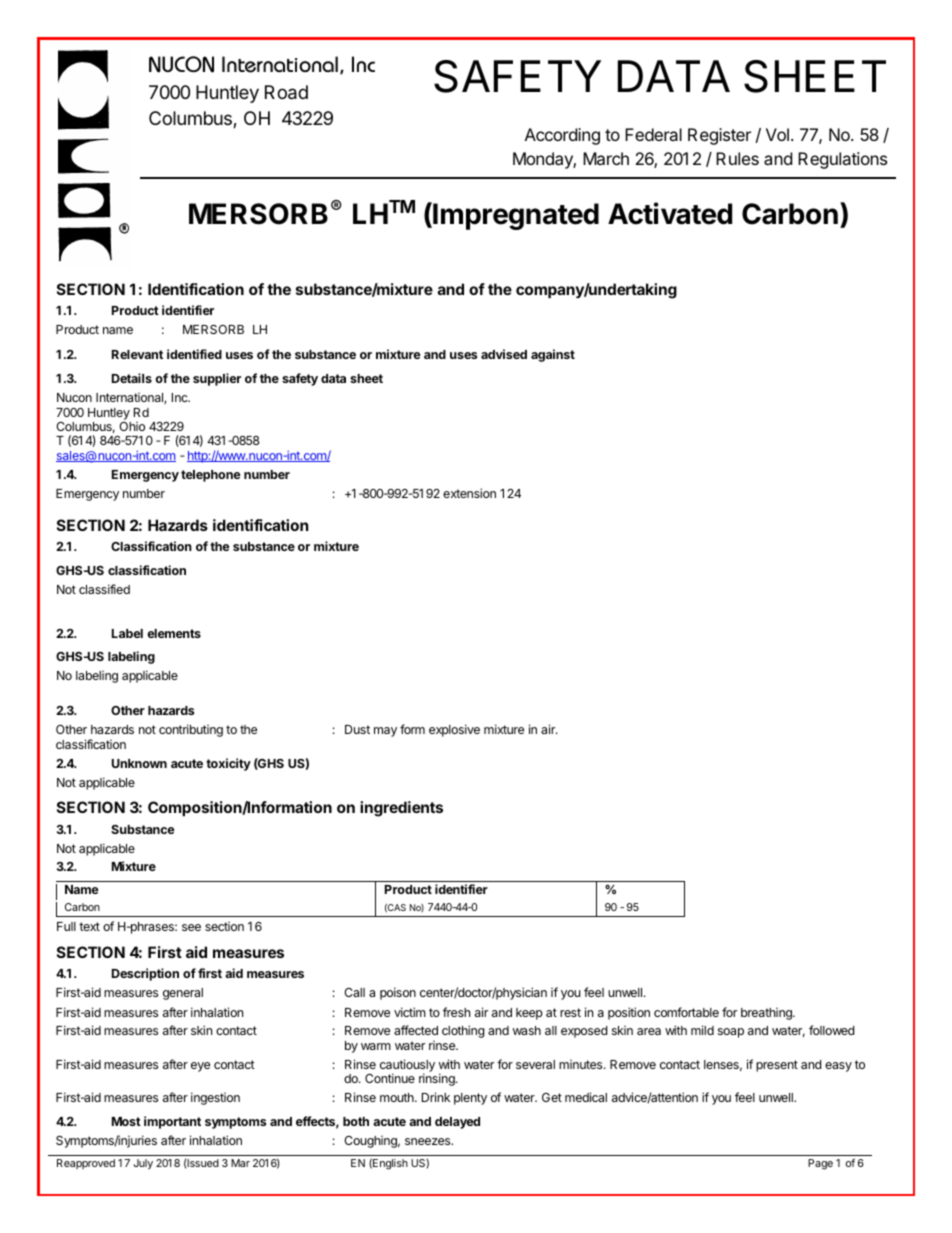  I want to click on Road, so click(286, 92).
